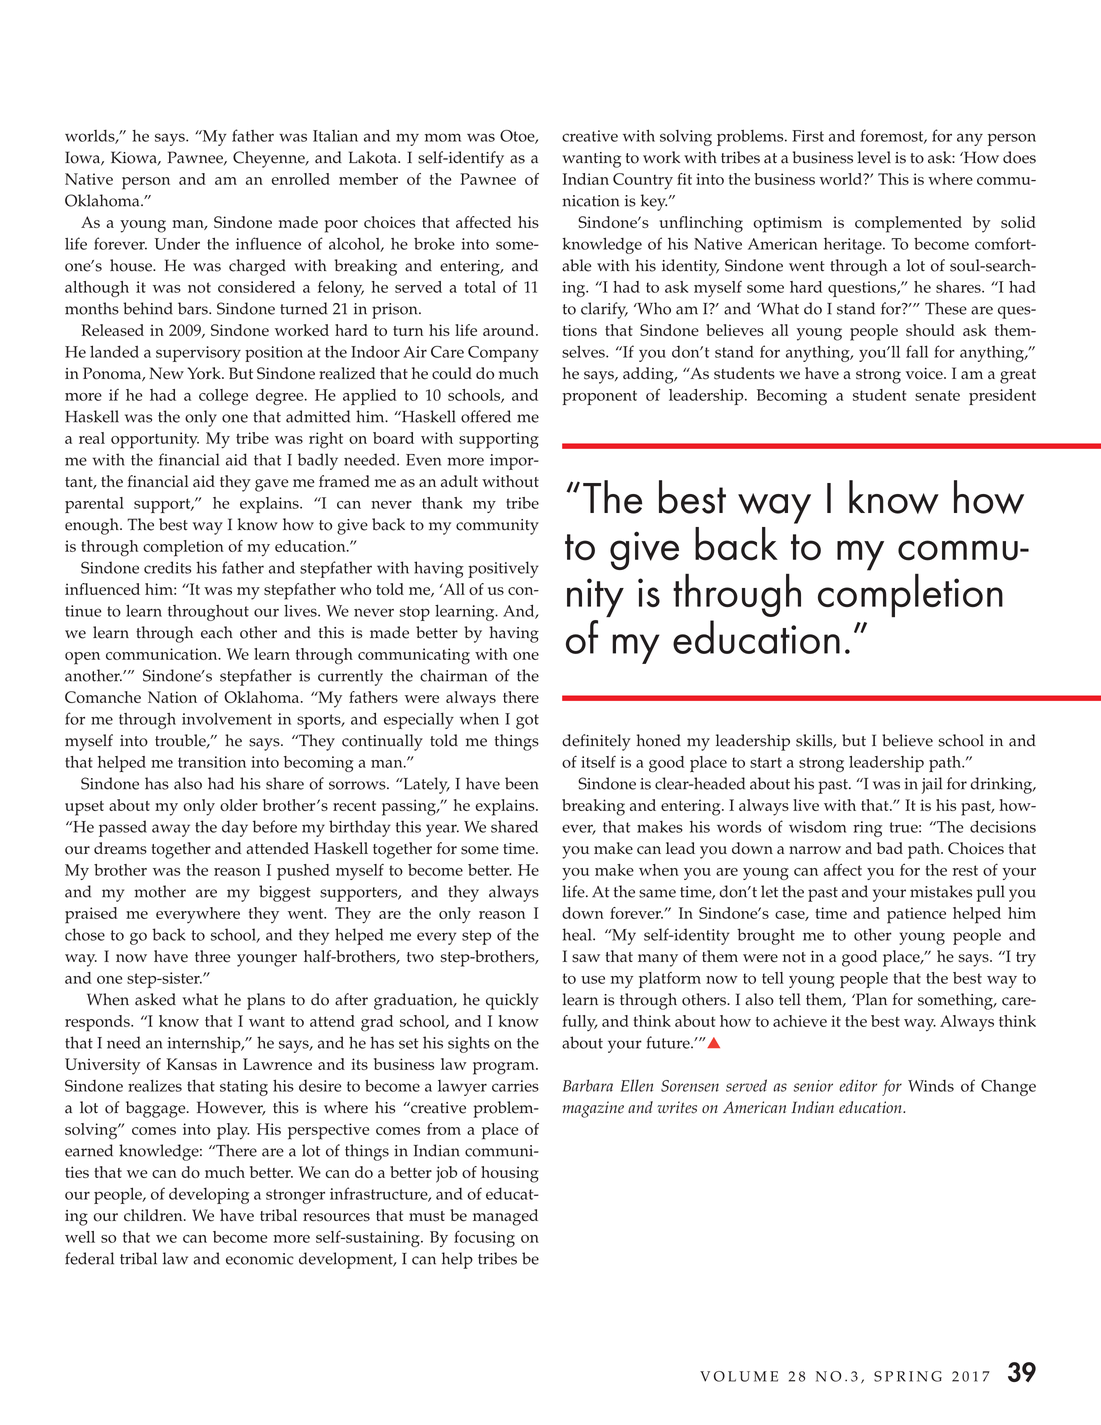 The width and height of the document is (1101, 1425). Describe the element at coordinates (874, 157) in the document. I see `level` at that location.
